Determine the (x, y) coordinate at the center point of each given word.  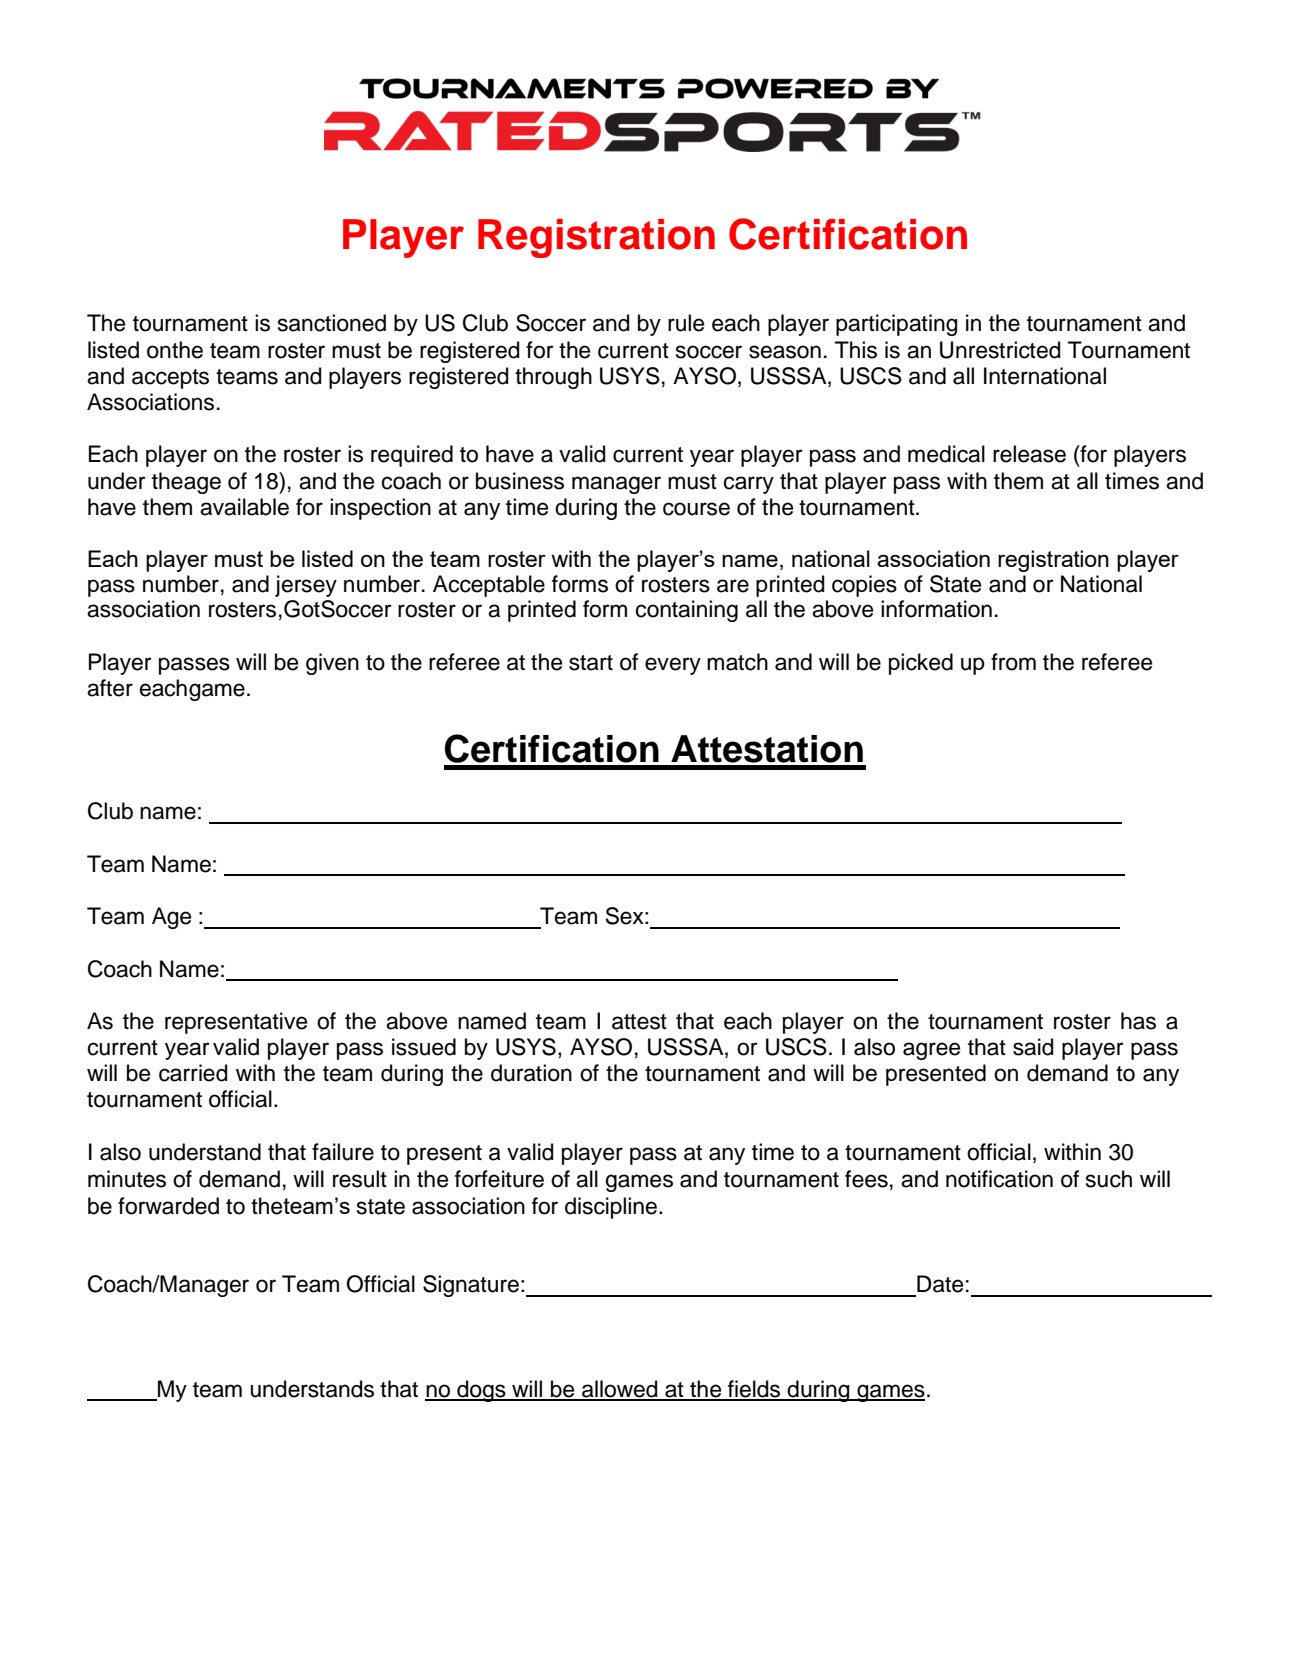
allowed (620, 1390)
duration (531, 1073)
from (1013, 662)
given (332, 664)
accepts (170, 379)
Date (940, 1284)
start (591, 663)
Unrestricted (1000, 350)
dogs (481, 1391)
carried (193, 1073)
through (553, 378)
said (1033, 1047)
